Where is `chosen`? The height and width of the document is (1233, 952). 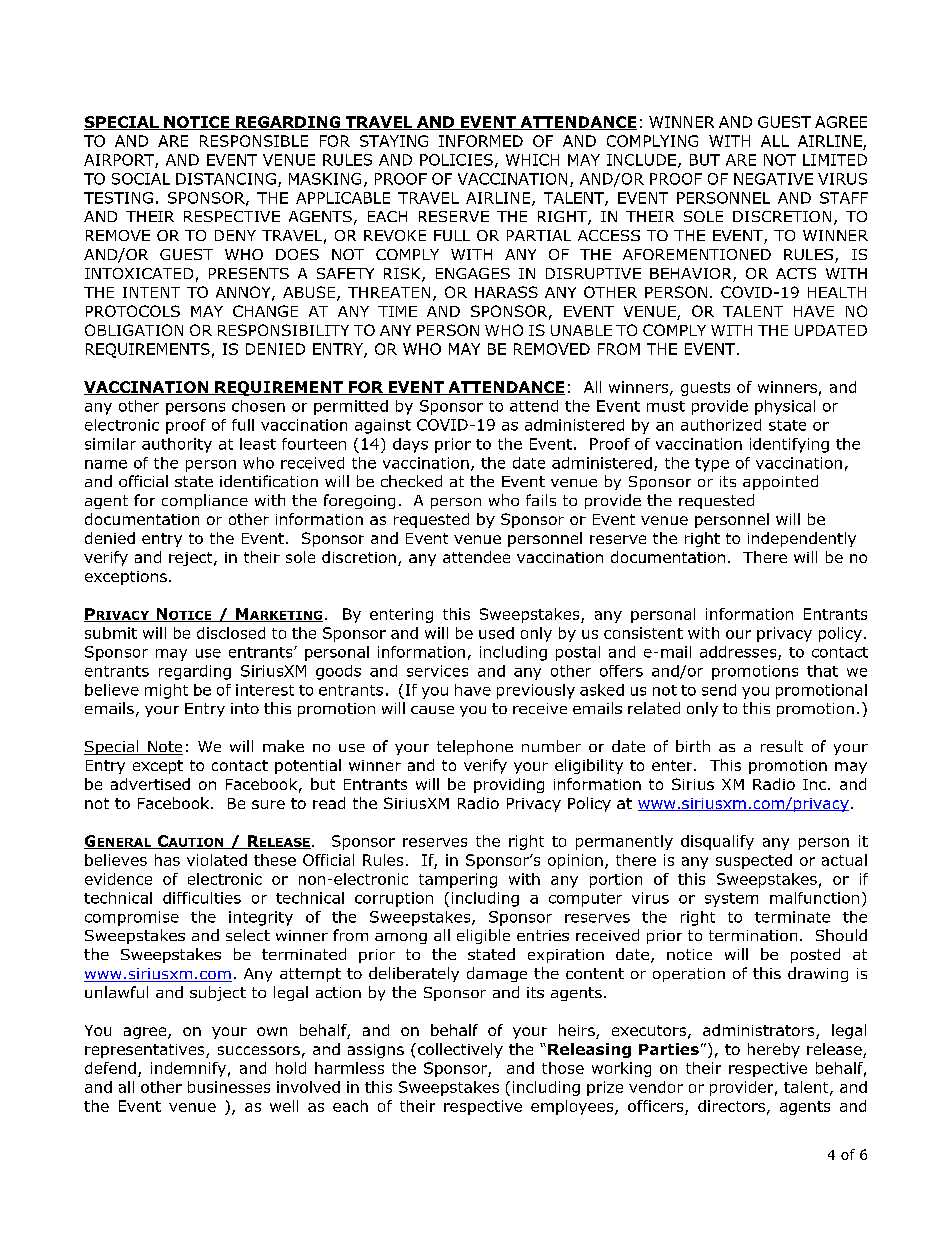
chosen is located at coordinates (258, 406).
